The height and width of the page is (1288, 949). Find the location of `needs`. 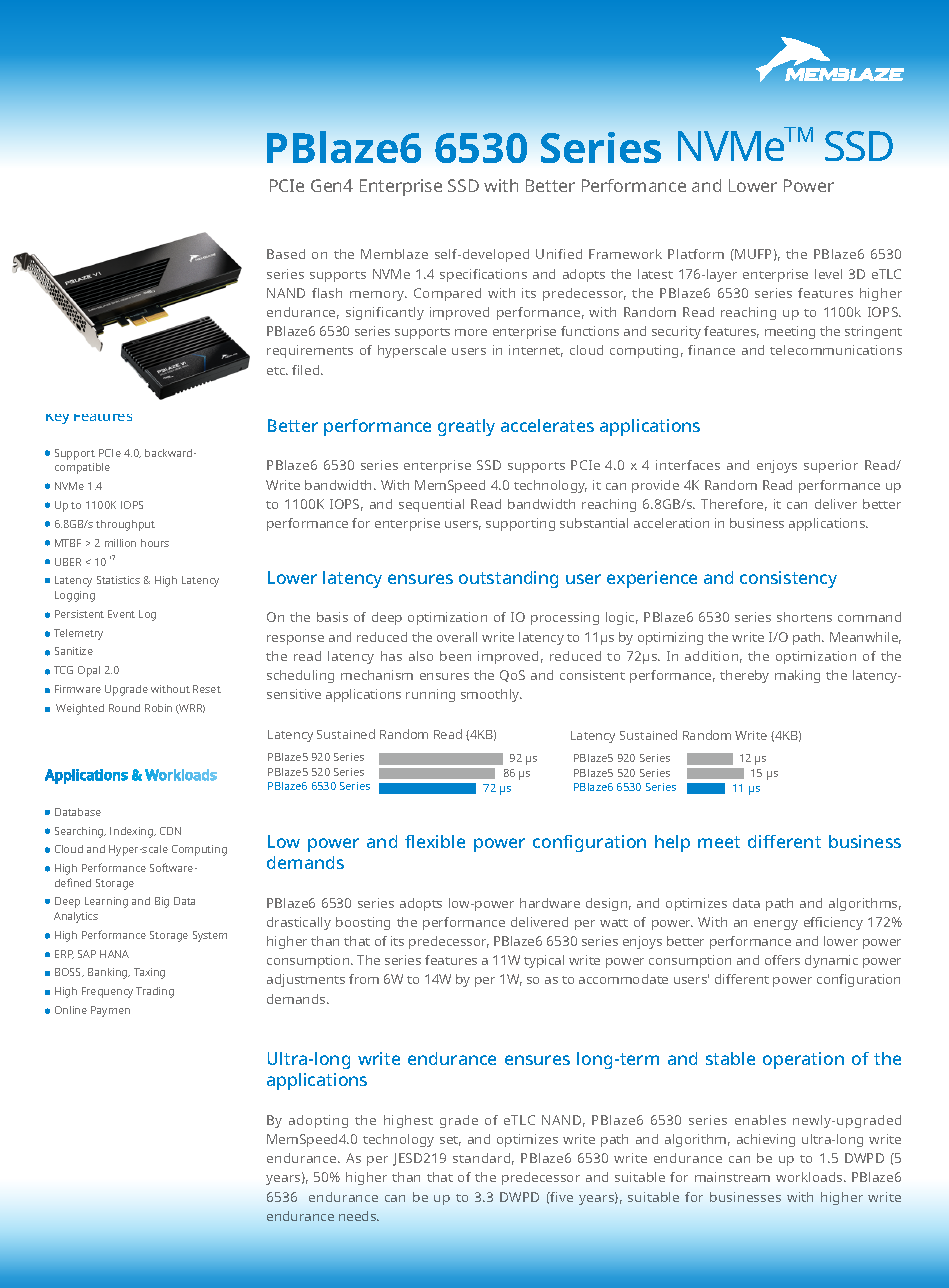

needs is located at coordinates (359, 1216).
